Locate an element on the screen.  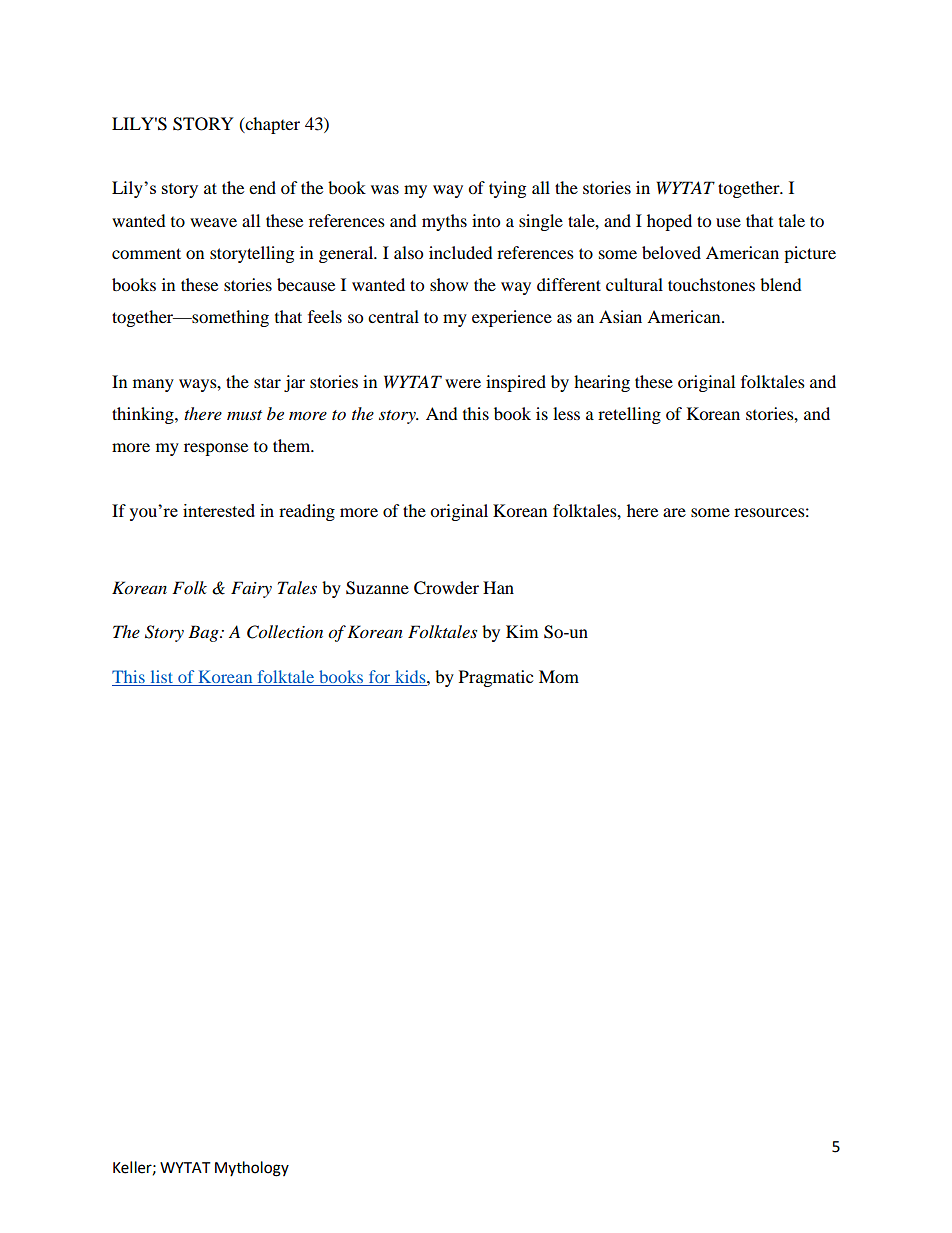
Kim is located at coordinates (522, 631).
